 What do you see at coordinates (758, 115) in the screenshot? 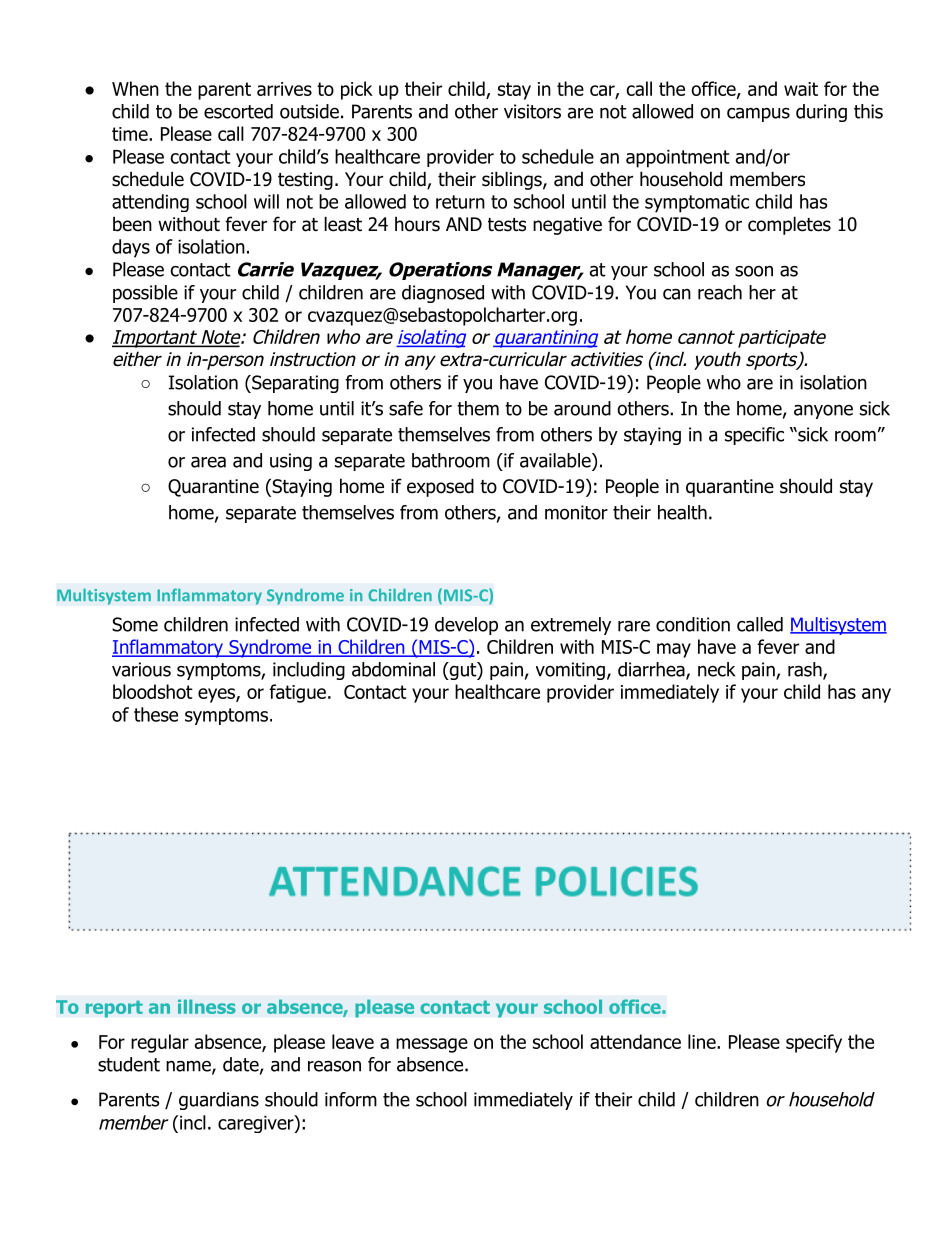
I see `campus` at bounding box center [758, 115].
